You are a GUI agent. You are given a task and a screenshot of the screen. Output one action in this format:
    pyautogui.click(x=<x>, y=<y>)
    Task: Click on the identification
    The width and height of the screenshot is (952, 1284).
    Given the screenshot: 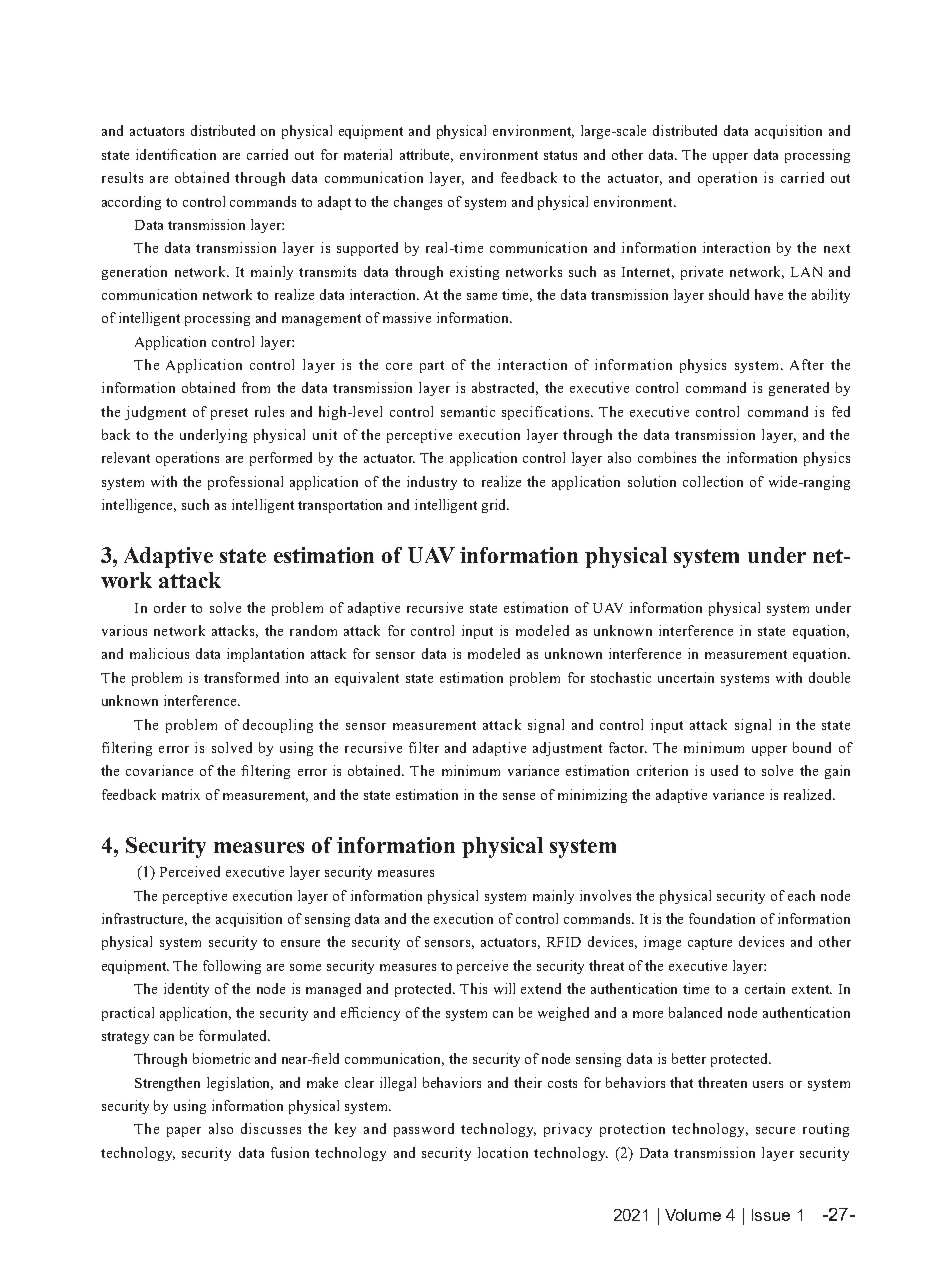 What is the action you would take?
    pyautogui.click(x=176, y=154)
